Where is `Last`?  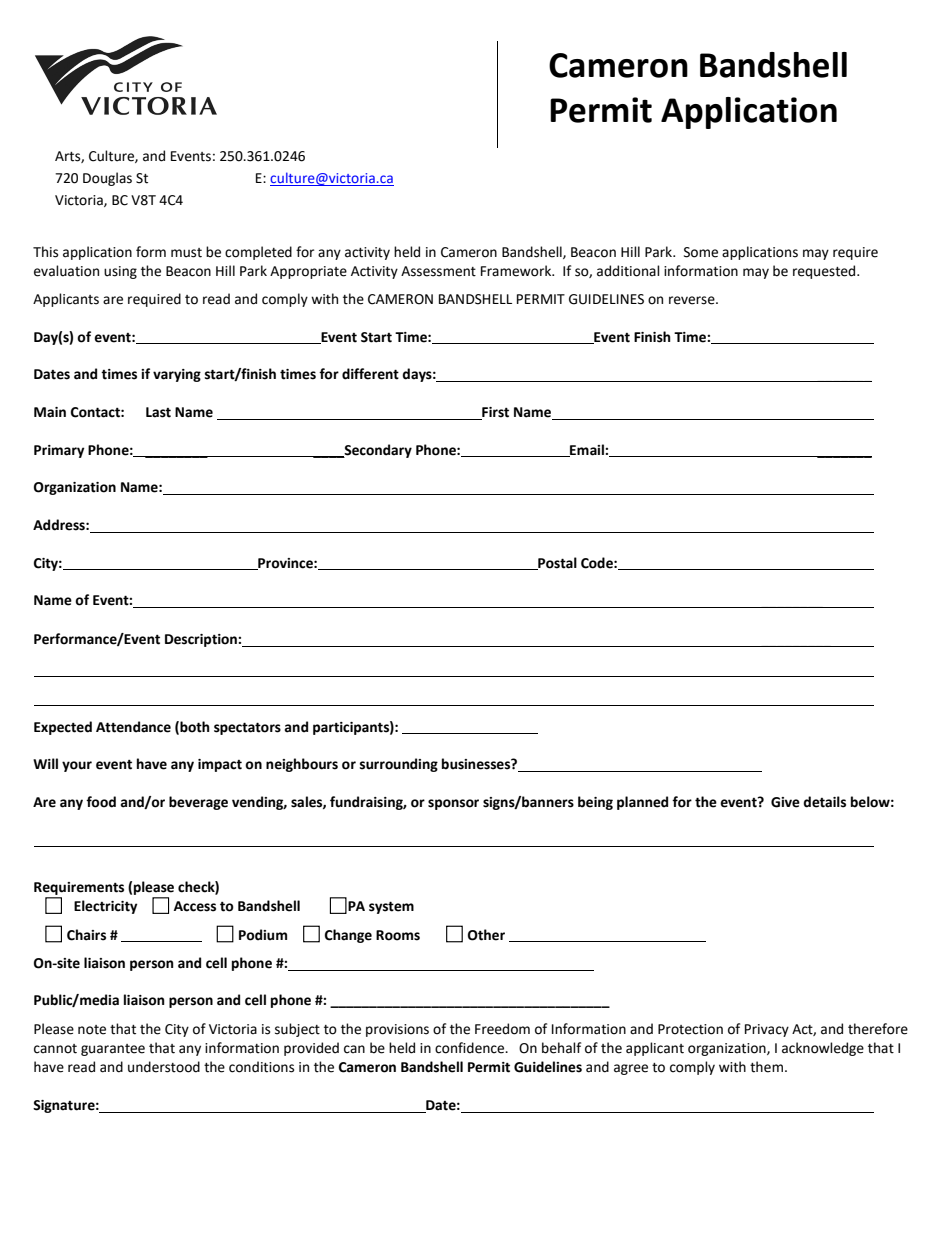
Last is located at coordinates (158, 412).
